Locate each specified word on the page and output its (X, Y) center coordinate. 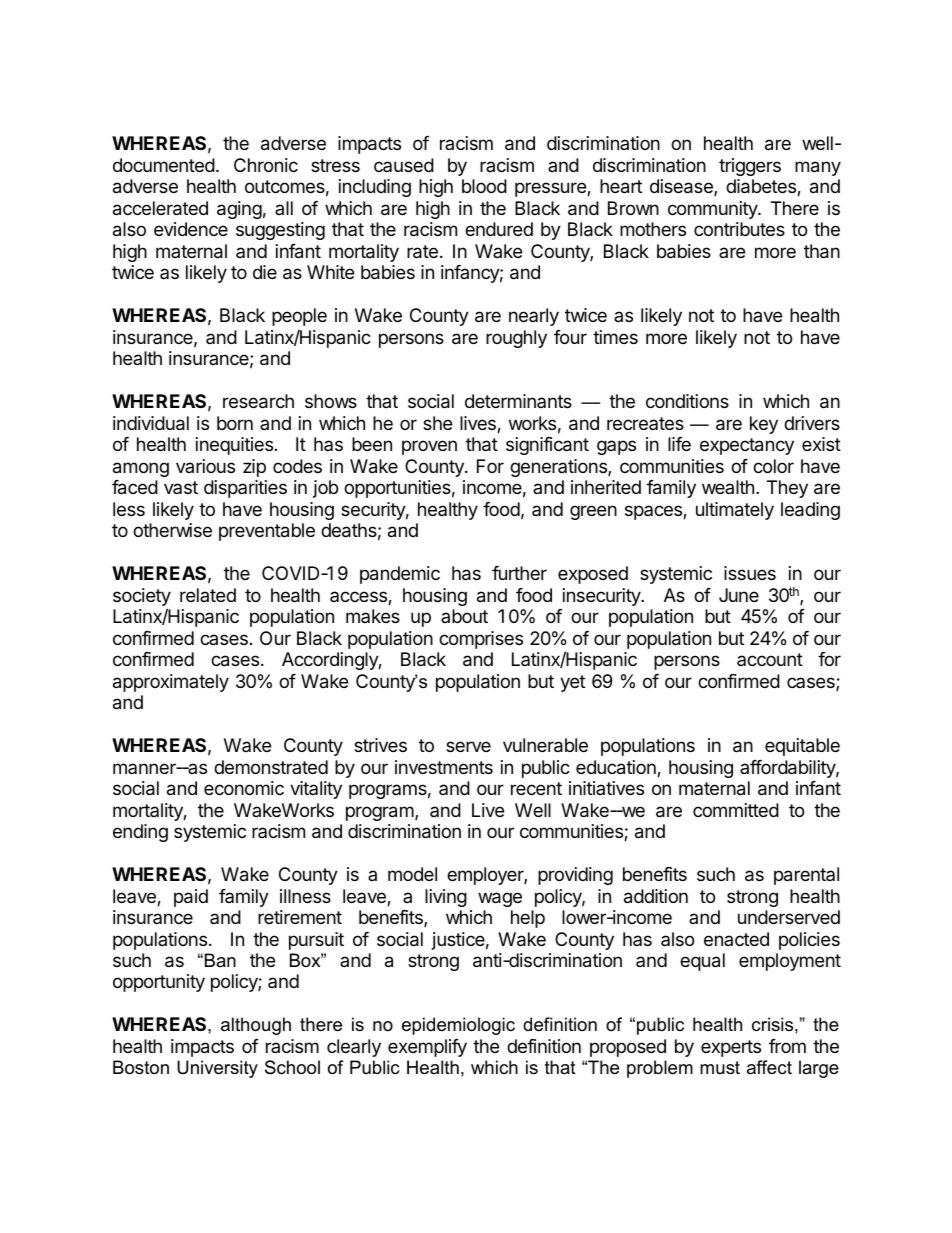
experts (731, 1048)
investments (444, 767)
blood (484, 186)
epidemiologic (458, 1026)
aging (239, 210)
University (217, 1069)
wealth (728, 487)
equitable (802, 747)
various (205, 466)
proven (429, 447)
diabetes (762, 187)
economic (244, 788)
